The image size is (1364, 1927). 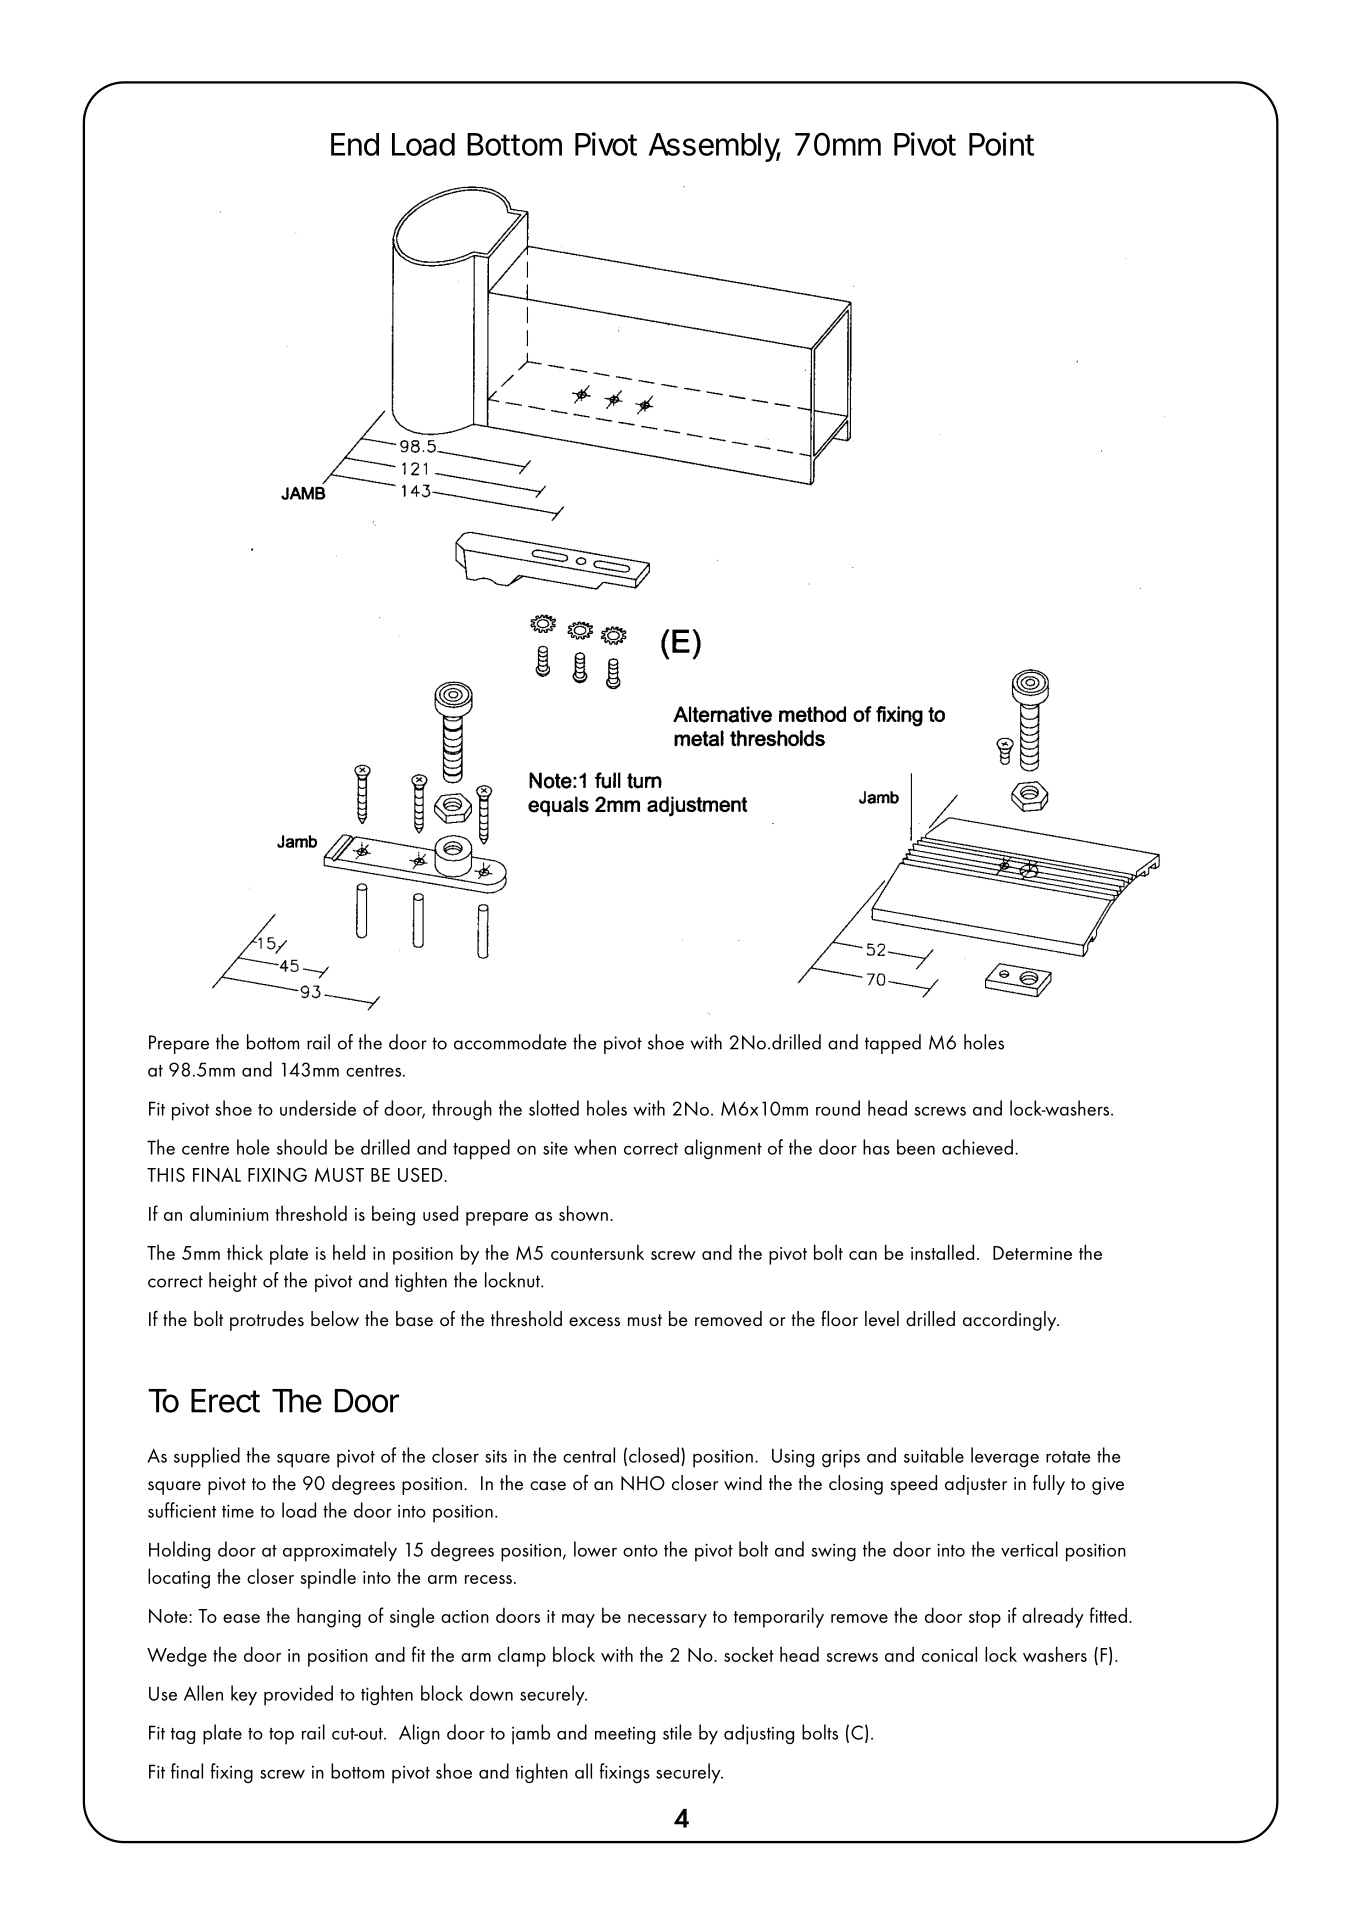 What do you see at coordinates (595, 1147) in the page?
I see `when` at bounding box center [595, 1147].
